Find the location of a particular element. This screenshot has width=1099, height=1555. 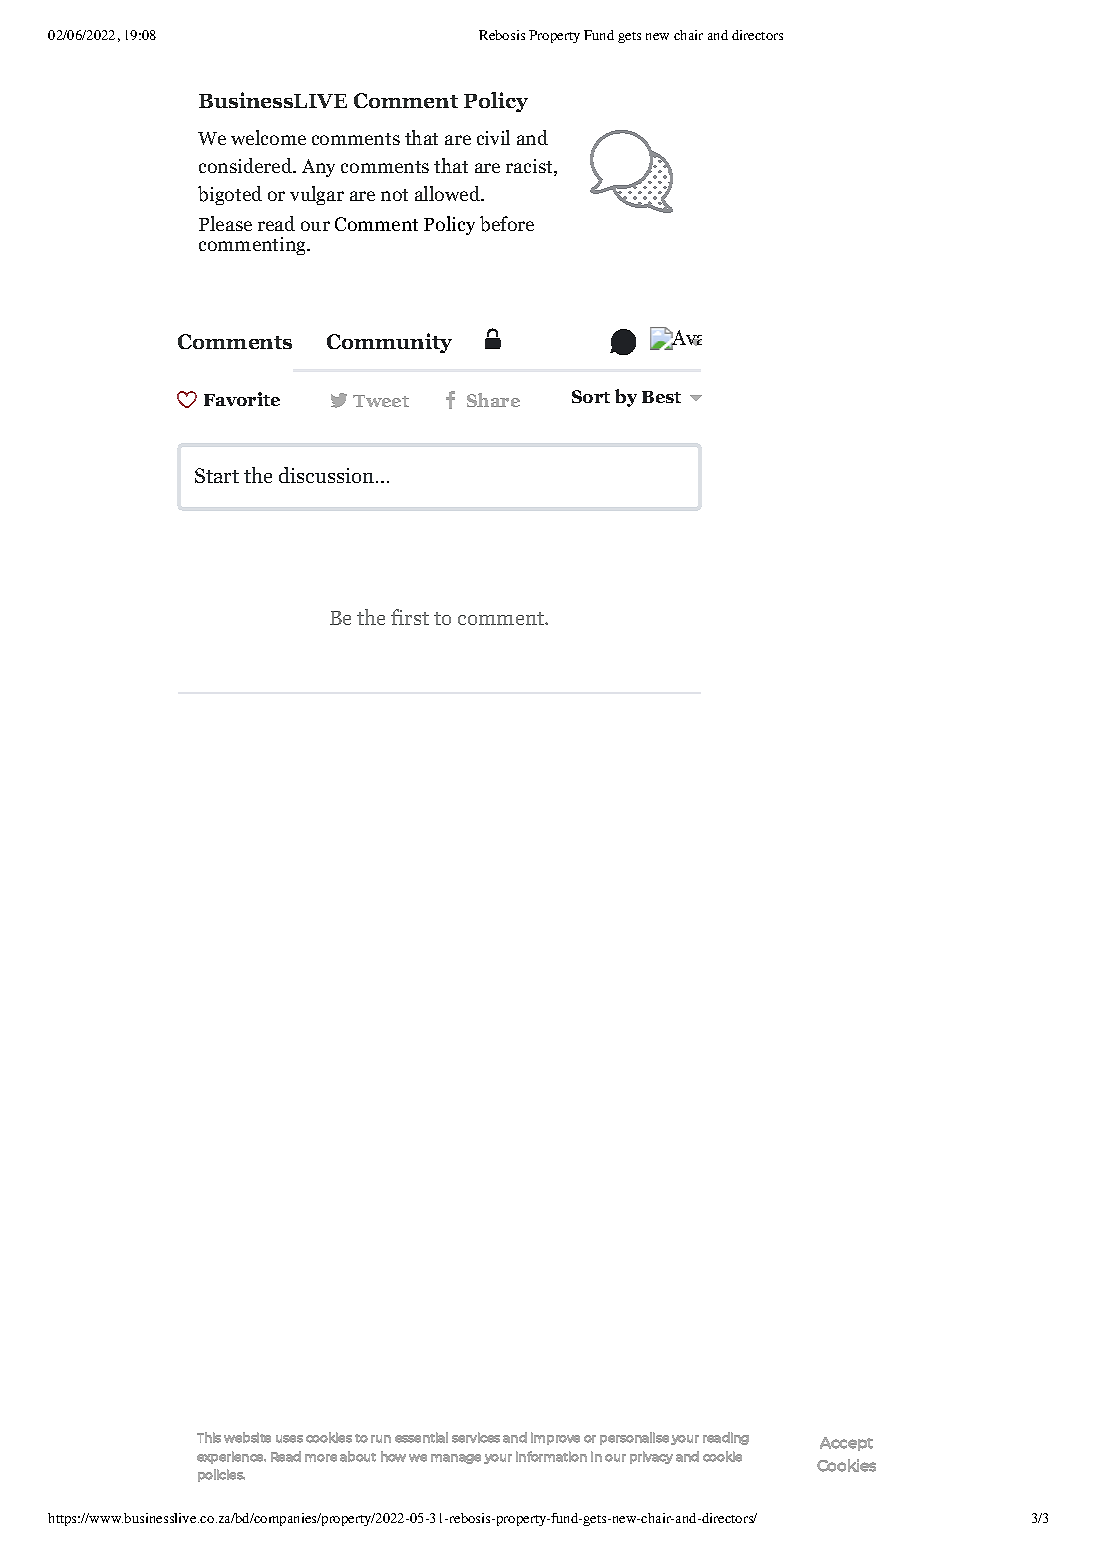

Accept is located at coordinates (846, 1444).
